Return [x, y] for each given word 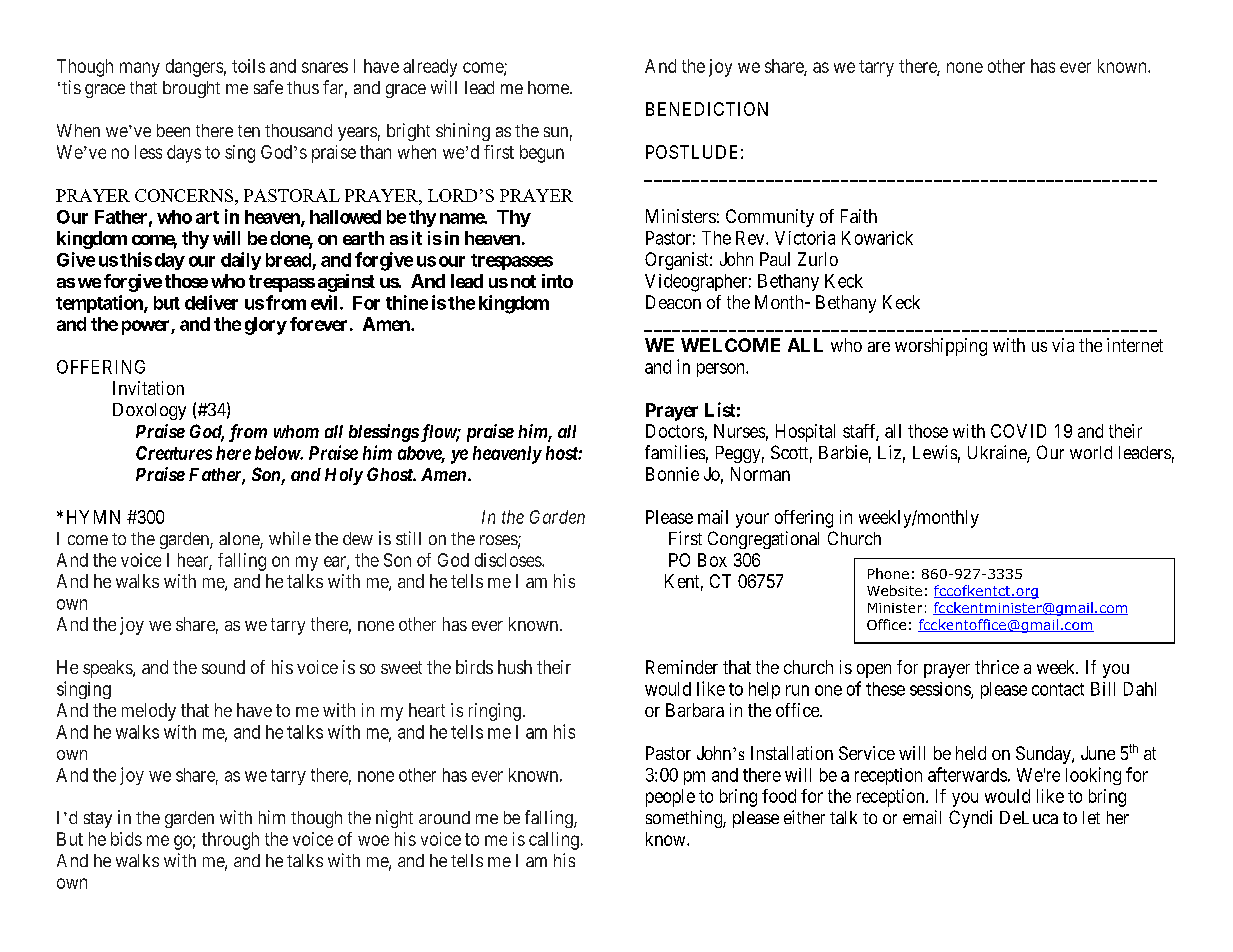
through [230, 841]
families [675, 452]
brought [191, 89]
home [549, 87]
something [685, 819]
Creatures [174, 453]
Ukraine [998, 453]
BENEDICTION [707, 109]
